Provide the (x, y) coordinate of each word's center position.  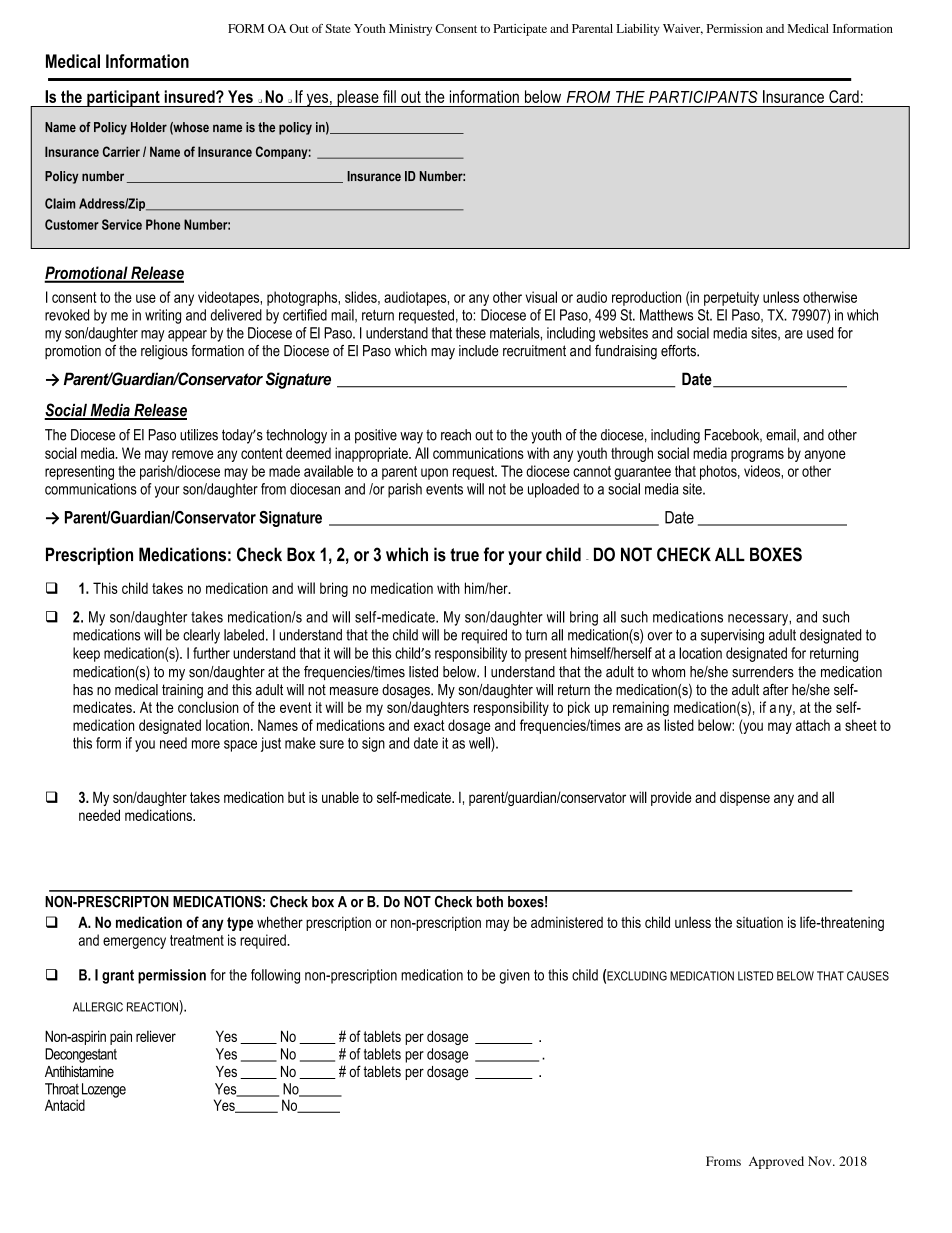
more (206, 744)
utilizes (199, 435)
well (480, 743)
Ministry (410, 30)
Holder (149, 127)
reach (456, 435)
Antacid (65, 1105)
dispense (745, 799)
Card (844, 96)
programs (757, 456)
